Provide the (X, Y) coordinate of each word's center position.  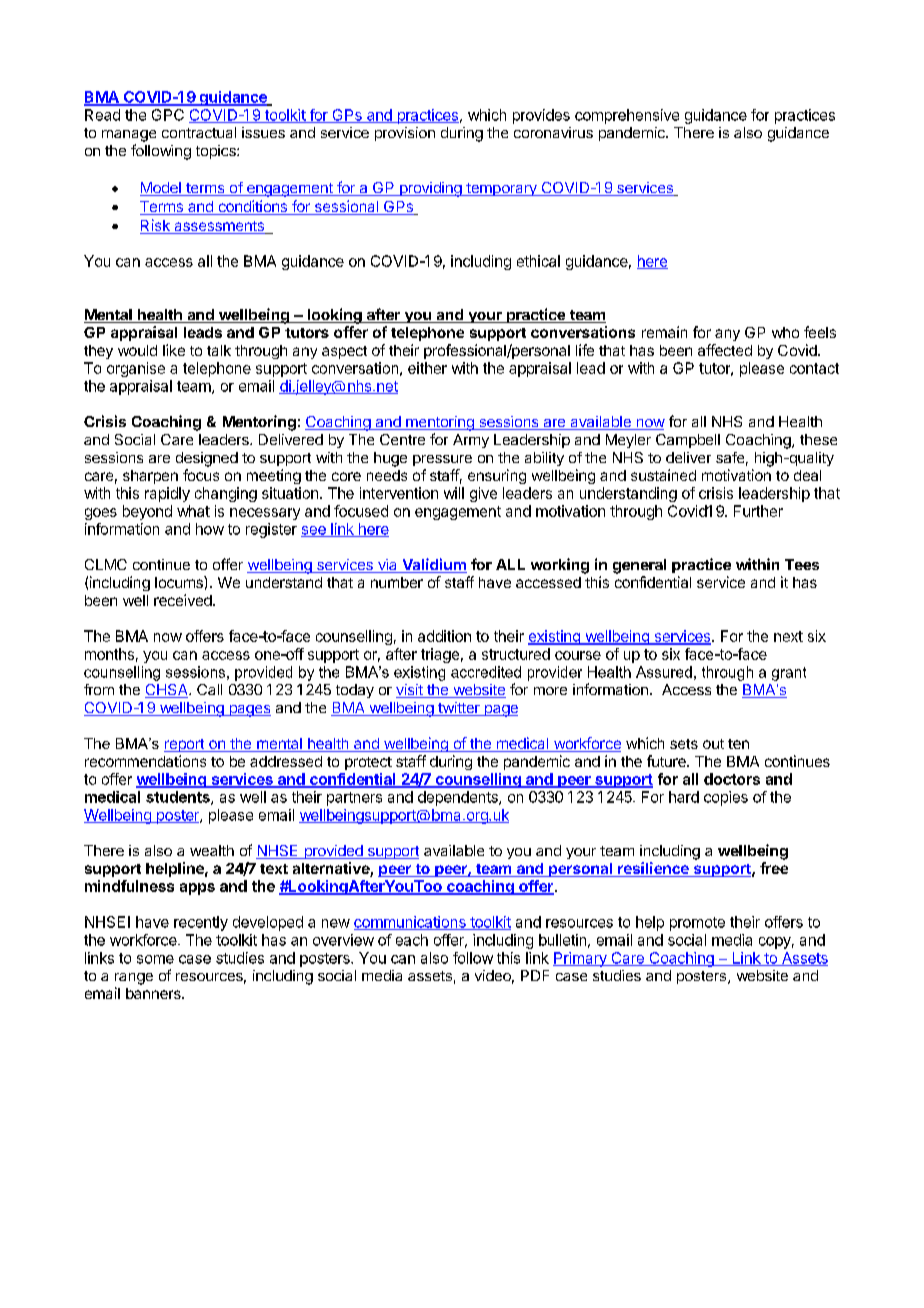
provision (405, 134)
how (210, 529)
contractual (199, 132)
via (387, 566)
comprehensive (627, 116)
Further (758, 511)
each (412, 940)
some (155, 959)
